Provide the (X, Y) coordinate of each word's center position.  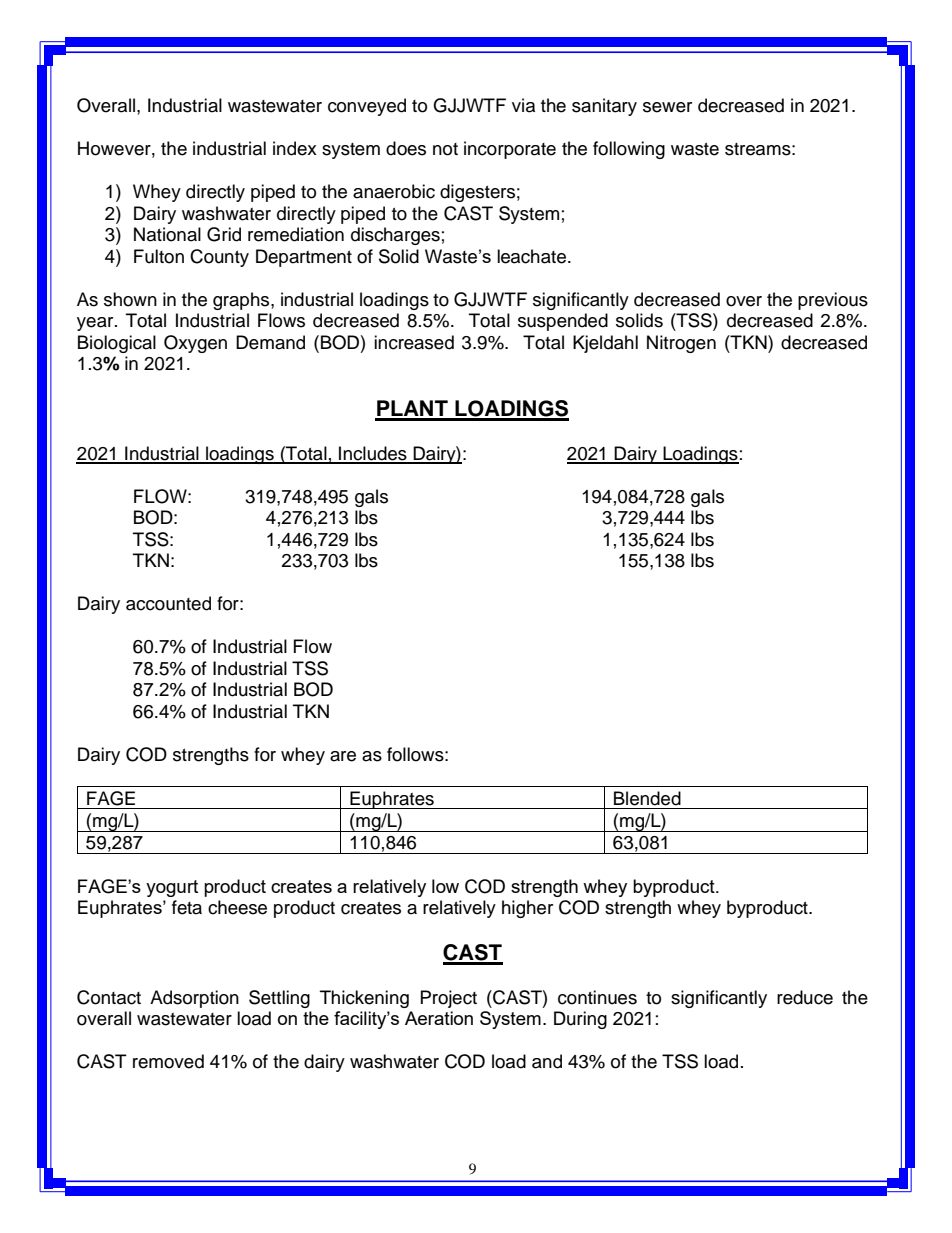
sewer (667, 107)
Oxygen (195, 344)
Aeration (439, 1018)
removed (168, 1061)
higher (527, 909)
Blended (647, 798)
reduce (805, 997)
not (445, 149)
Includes (373, 454)
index (295, 148)
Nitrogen (681, 344)
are (343, 756)
